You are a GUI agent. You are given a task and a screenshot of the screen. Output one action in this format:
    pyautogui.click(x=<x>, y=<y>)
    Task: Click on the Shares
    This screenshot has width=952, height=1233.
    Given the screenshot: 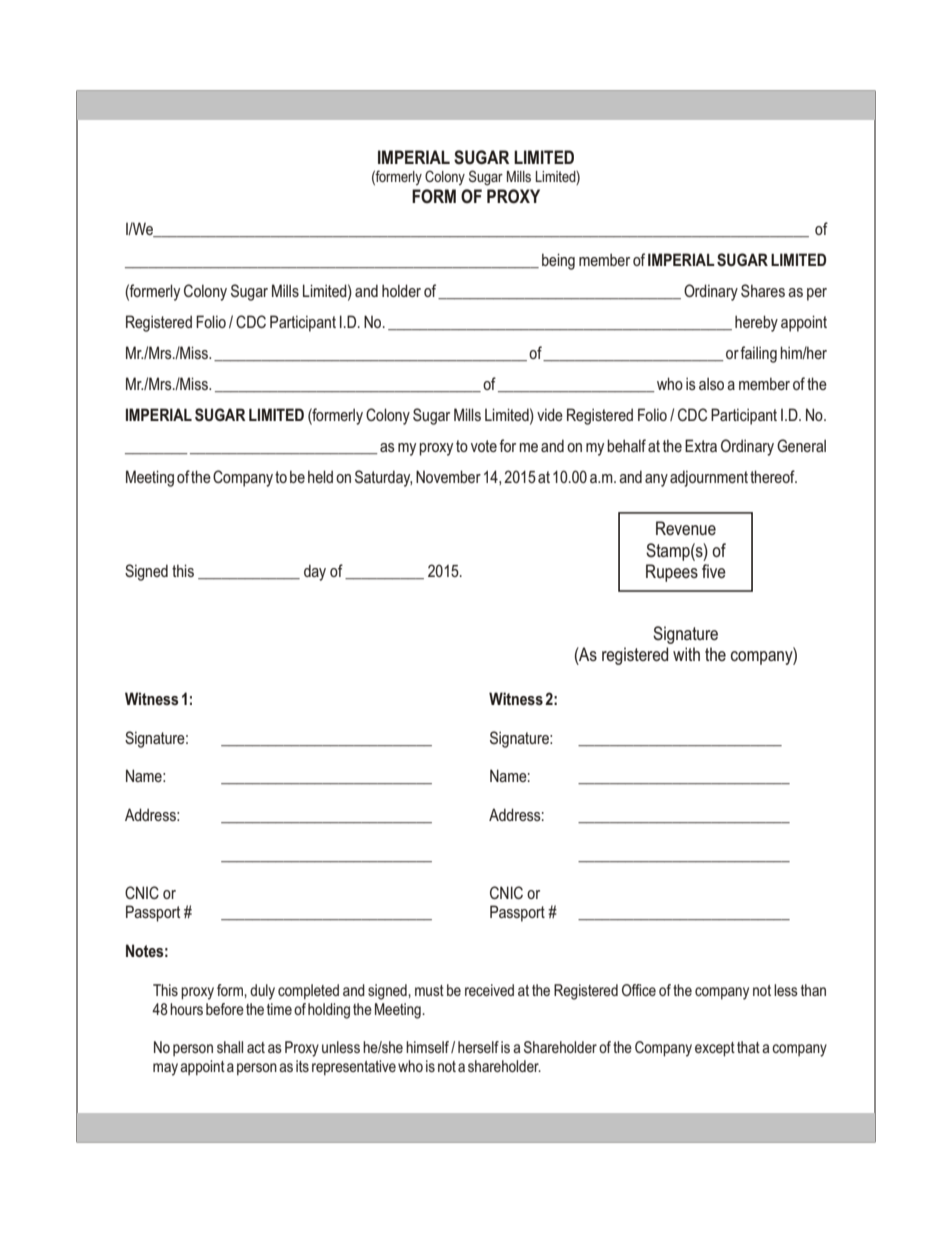 What is the action you would take?
    pyautogui.click(x=763, y=291)
